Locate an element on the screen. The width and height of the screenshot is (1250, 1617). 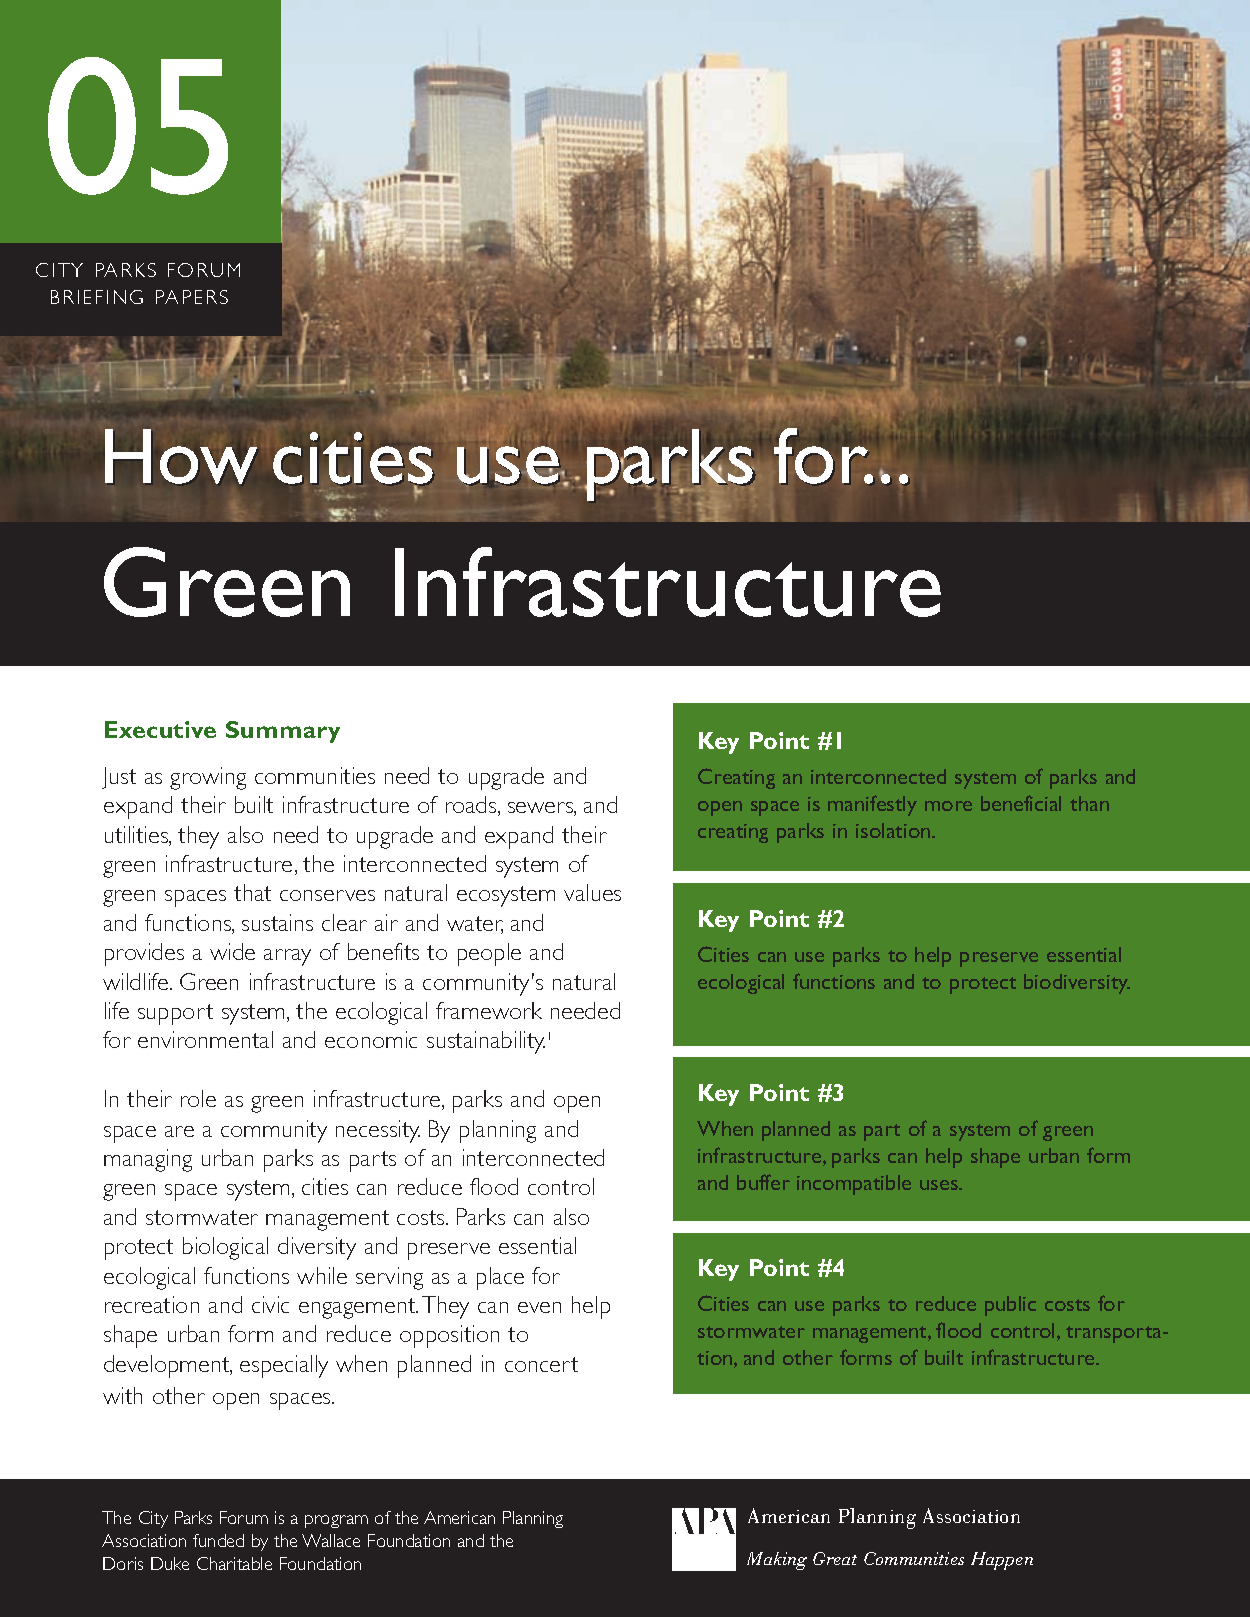
funded is located at coordinates (218, 1540).
